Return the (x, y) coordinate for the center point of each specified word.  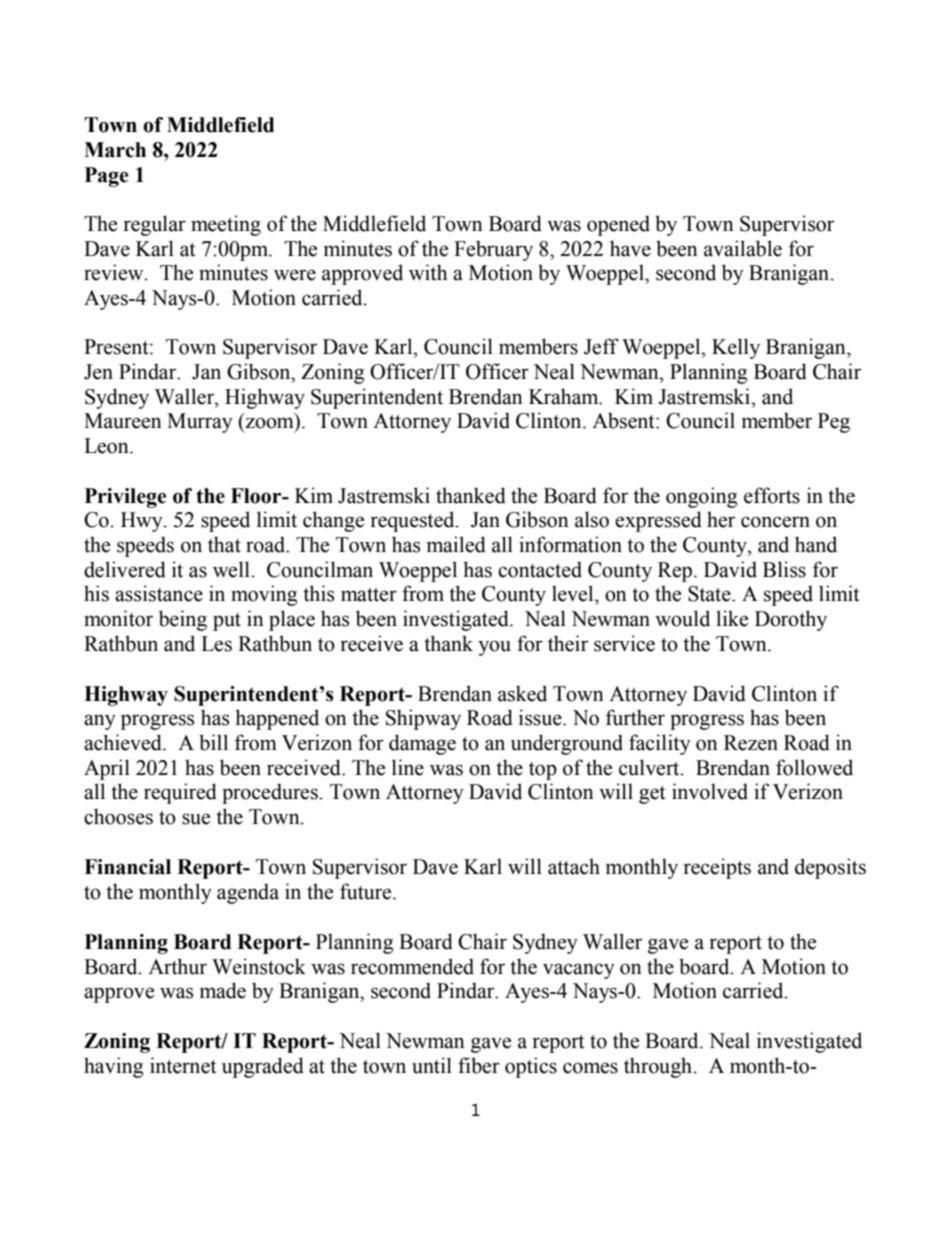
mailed (456, 544)
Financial (127, 867)
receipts (717, 868)
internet (183, 1065)
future (367, 891)
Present (117, 347)
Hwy (143, 522)
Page (107, 177)
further (635, 717)
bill (213, 742)
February (493, 250)
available (743, 248)
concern (775, 522)
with (428, 272)
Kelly (736, 348)
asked (522, 693)
